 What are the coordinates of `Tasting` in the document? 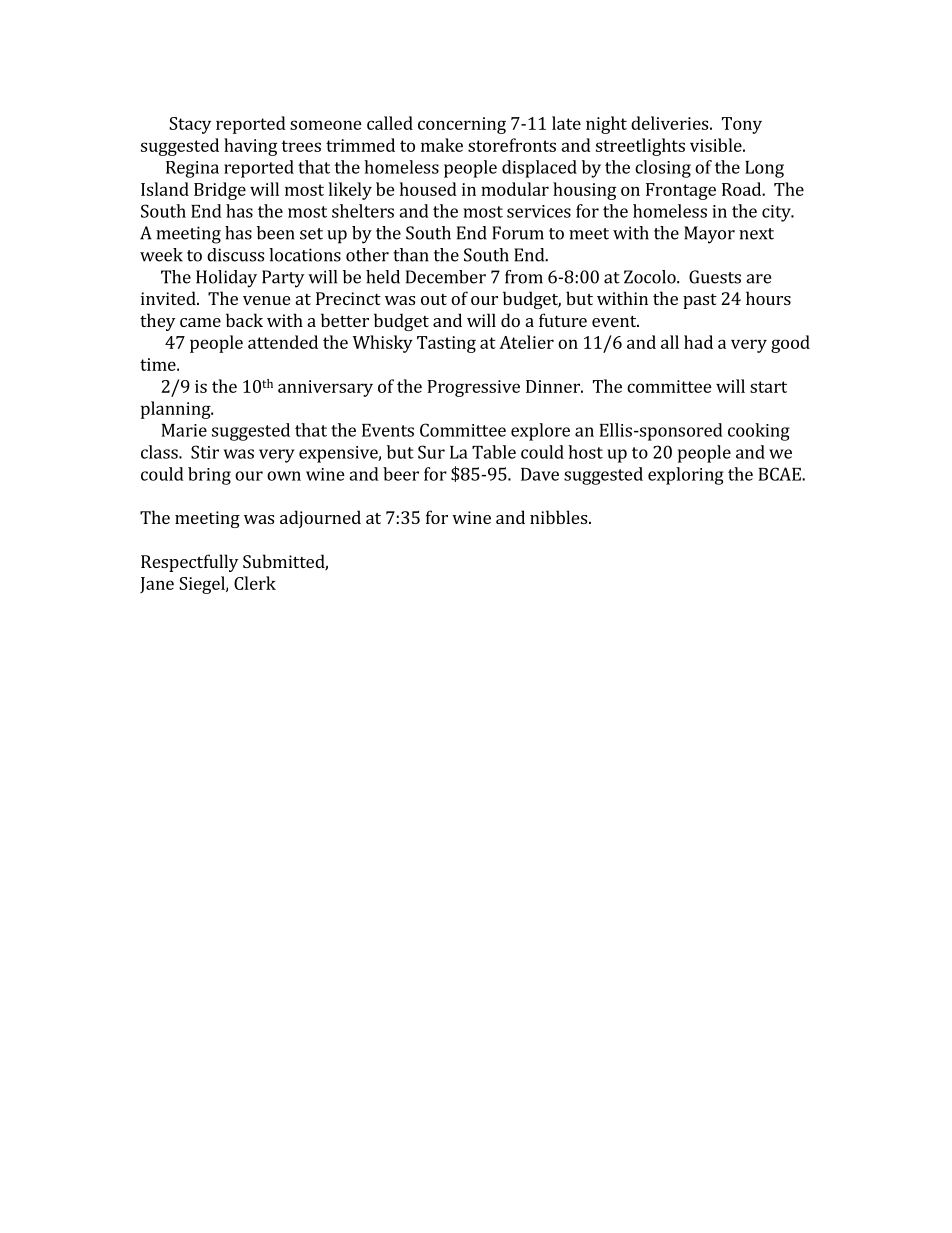 It's located at (446, 344).
